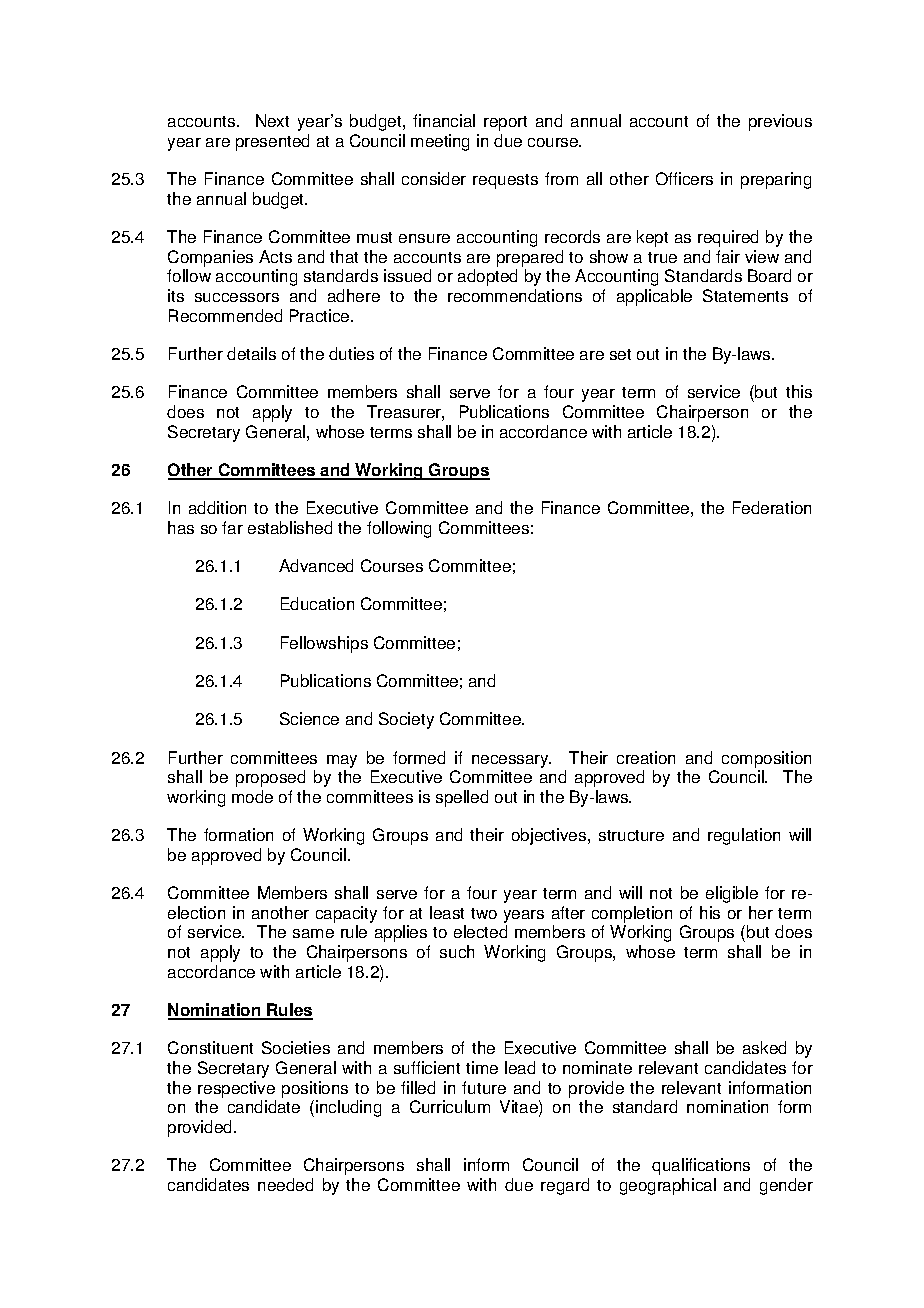 This document has height=1308, width=924. I want to click on Education, so click(317, 603).
